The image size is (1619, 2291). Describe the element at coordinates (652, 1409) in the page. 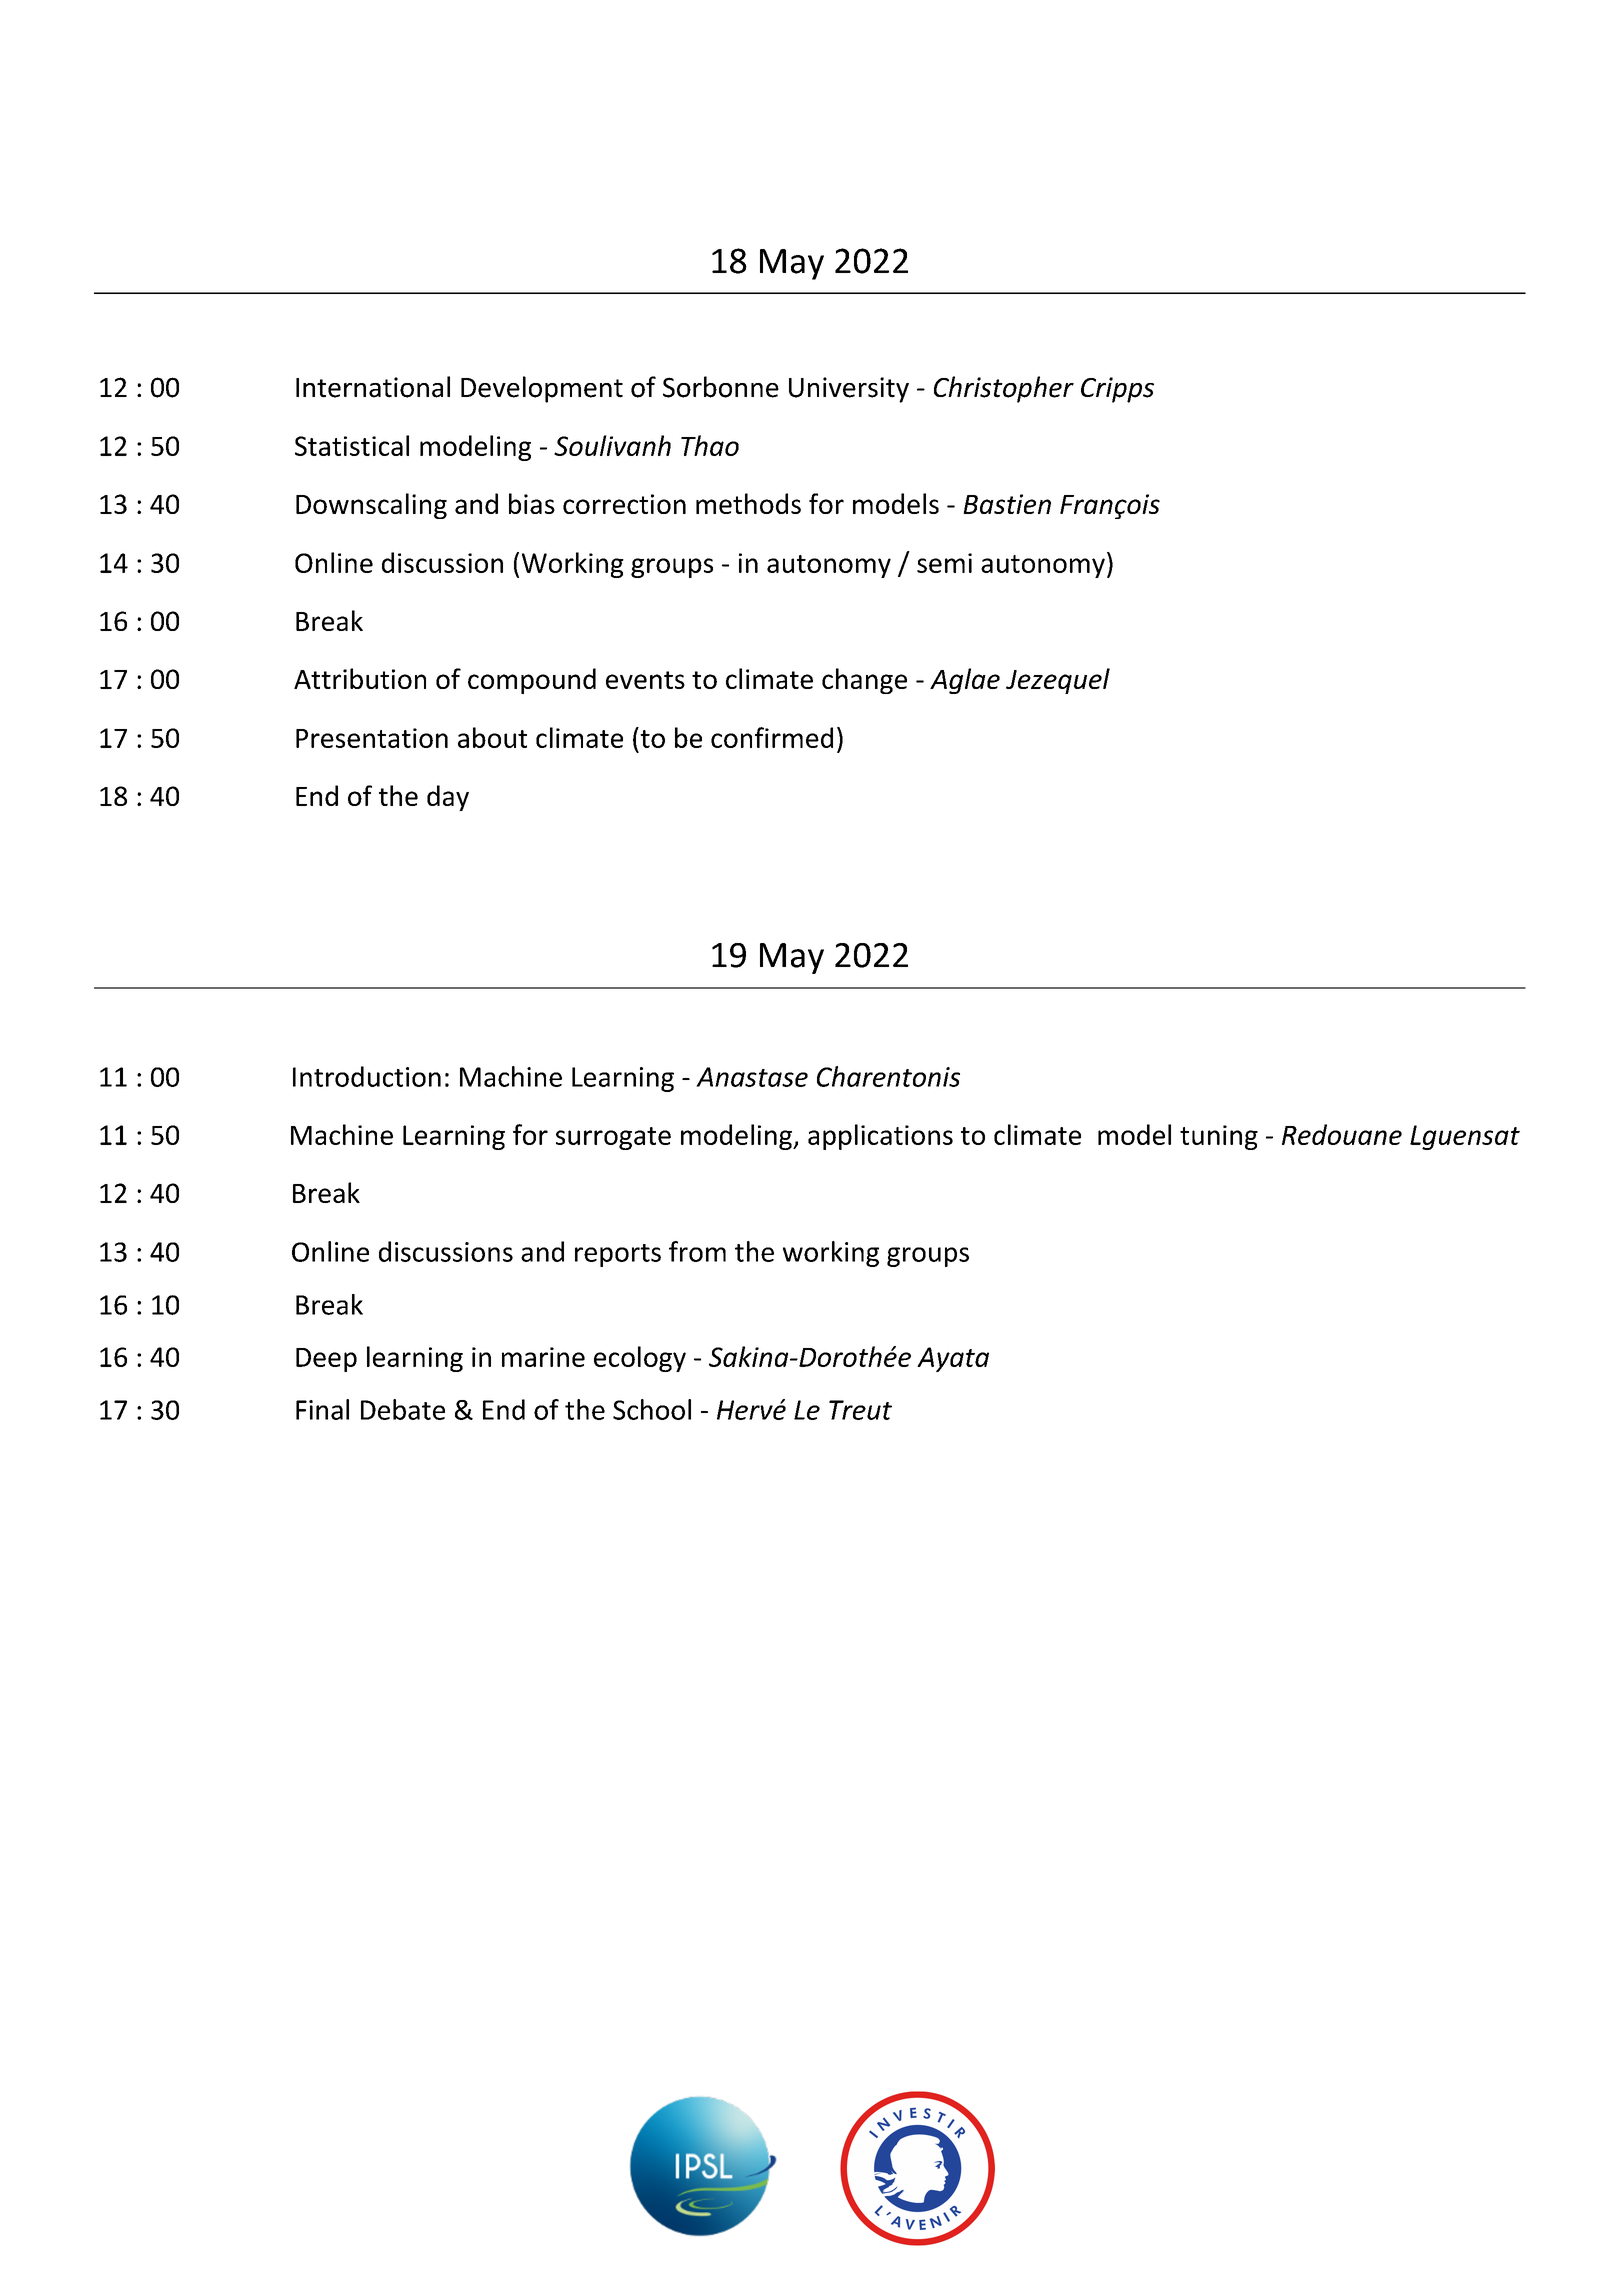

I see `School` at that location.
